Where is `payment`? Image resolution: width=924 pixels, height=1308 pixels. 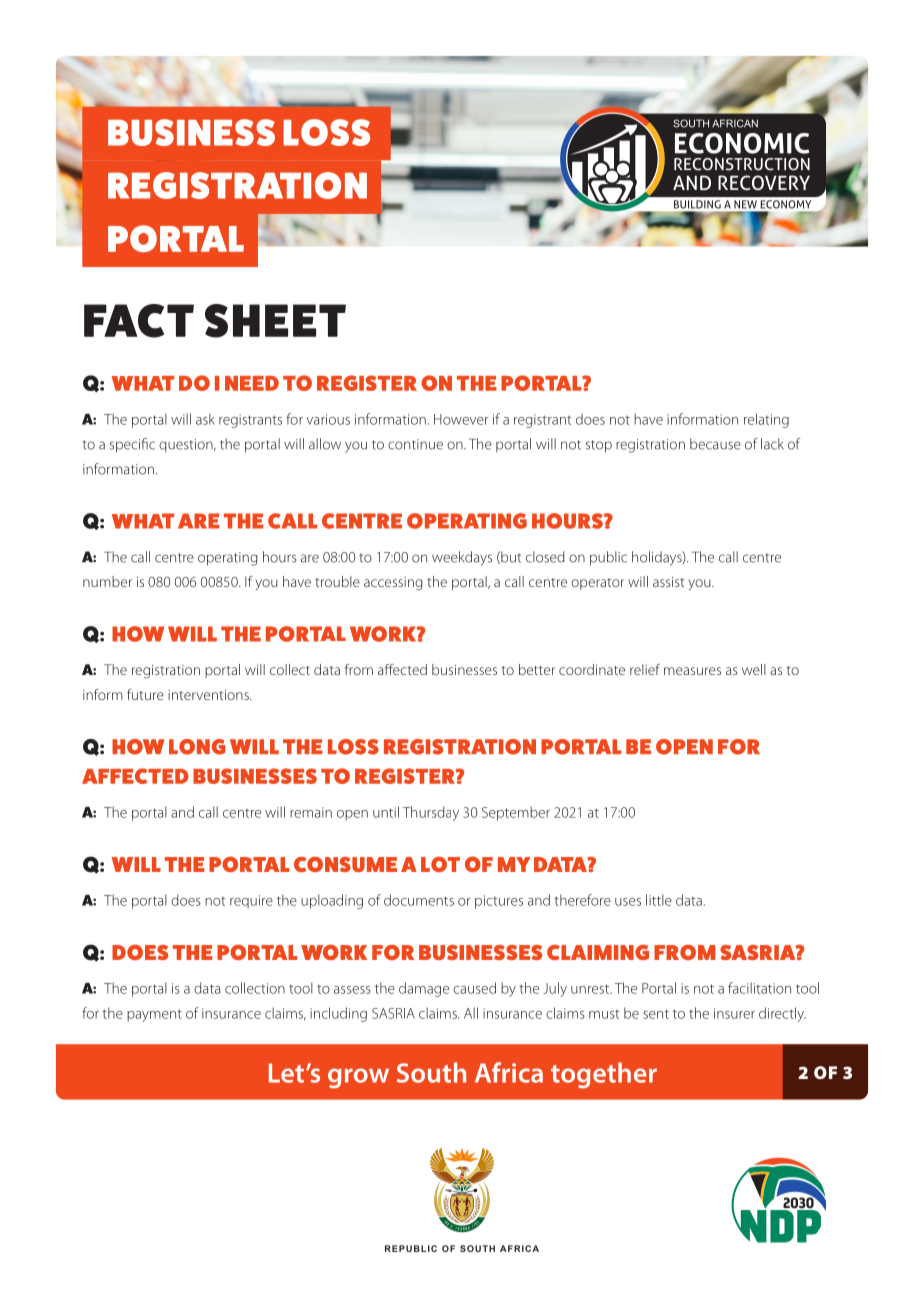
payment is located at coordinates (154, 1015).
